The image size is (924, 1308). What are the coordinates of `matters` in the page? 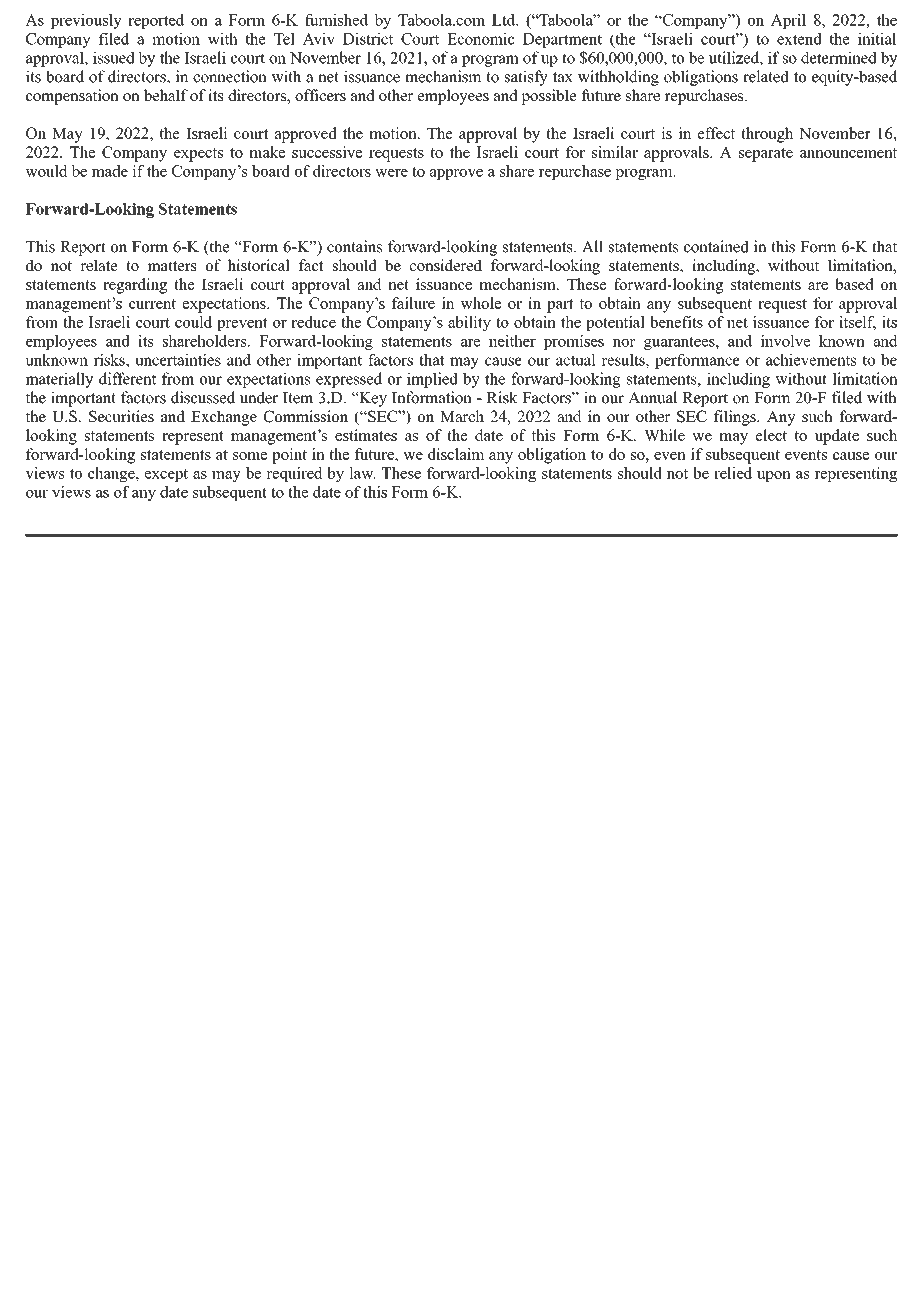 It's located at (172, 266).
